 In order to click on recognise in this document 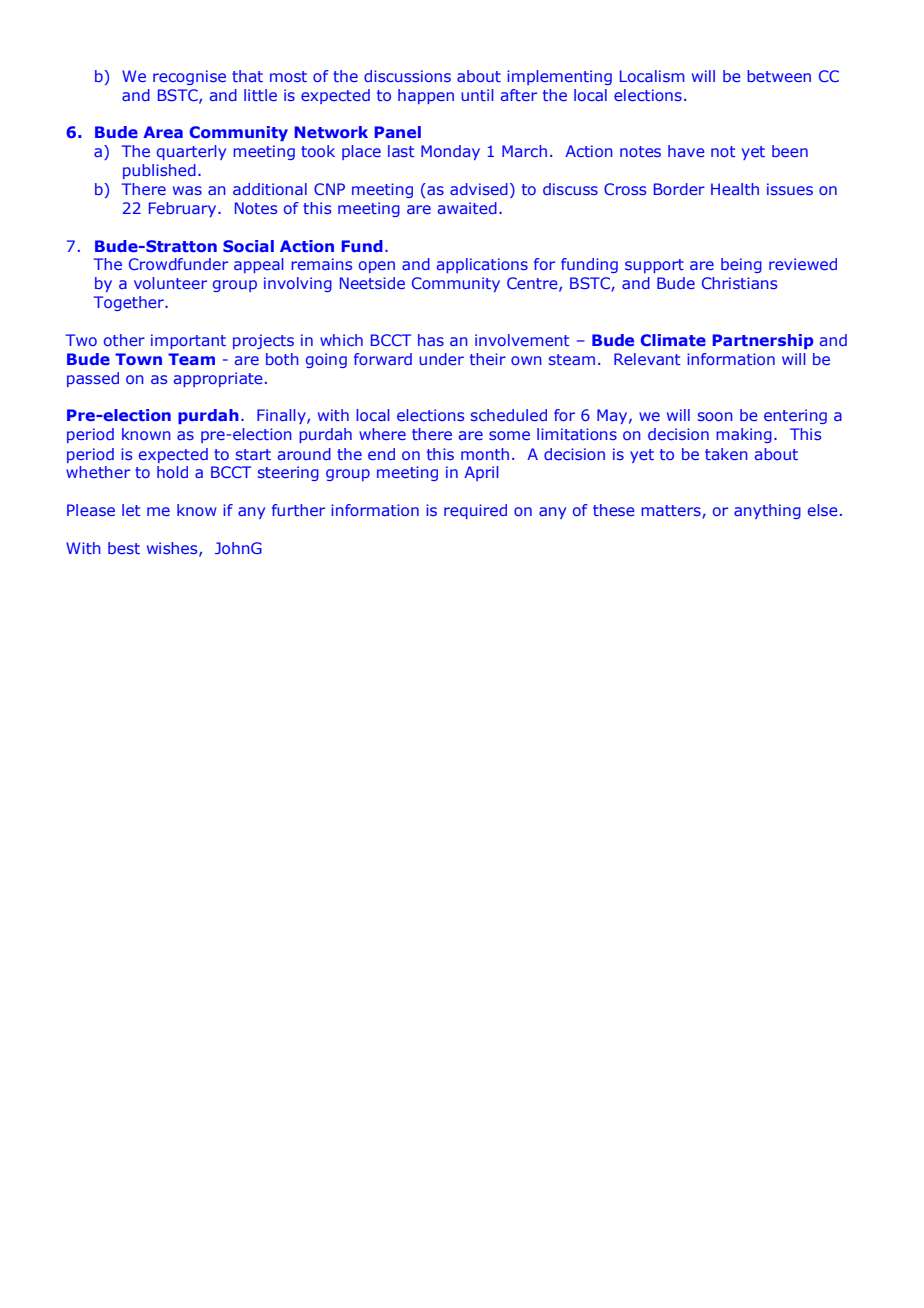, I will do `click(189, 77)`.
